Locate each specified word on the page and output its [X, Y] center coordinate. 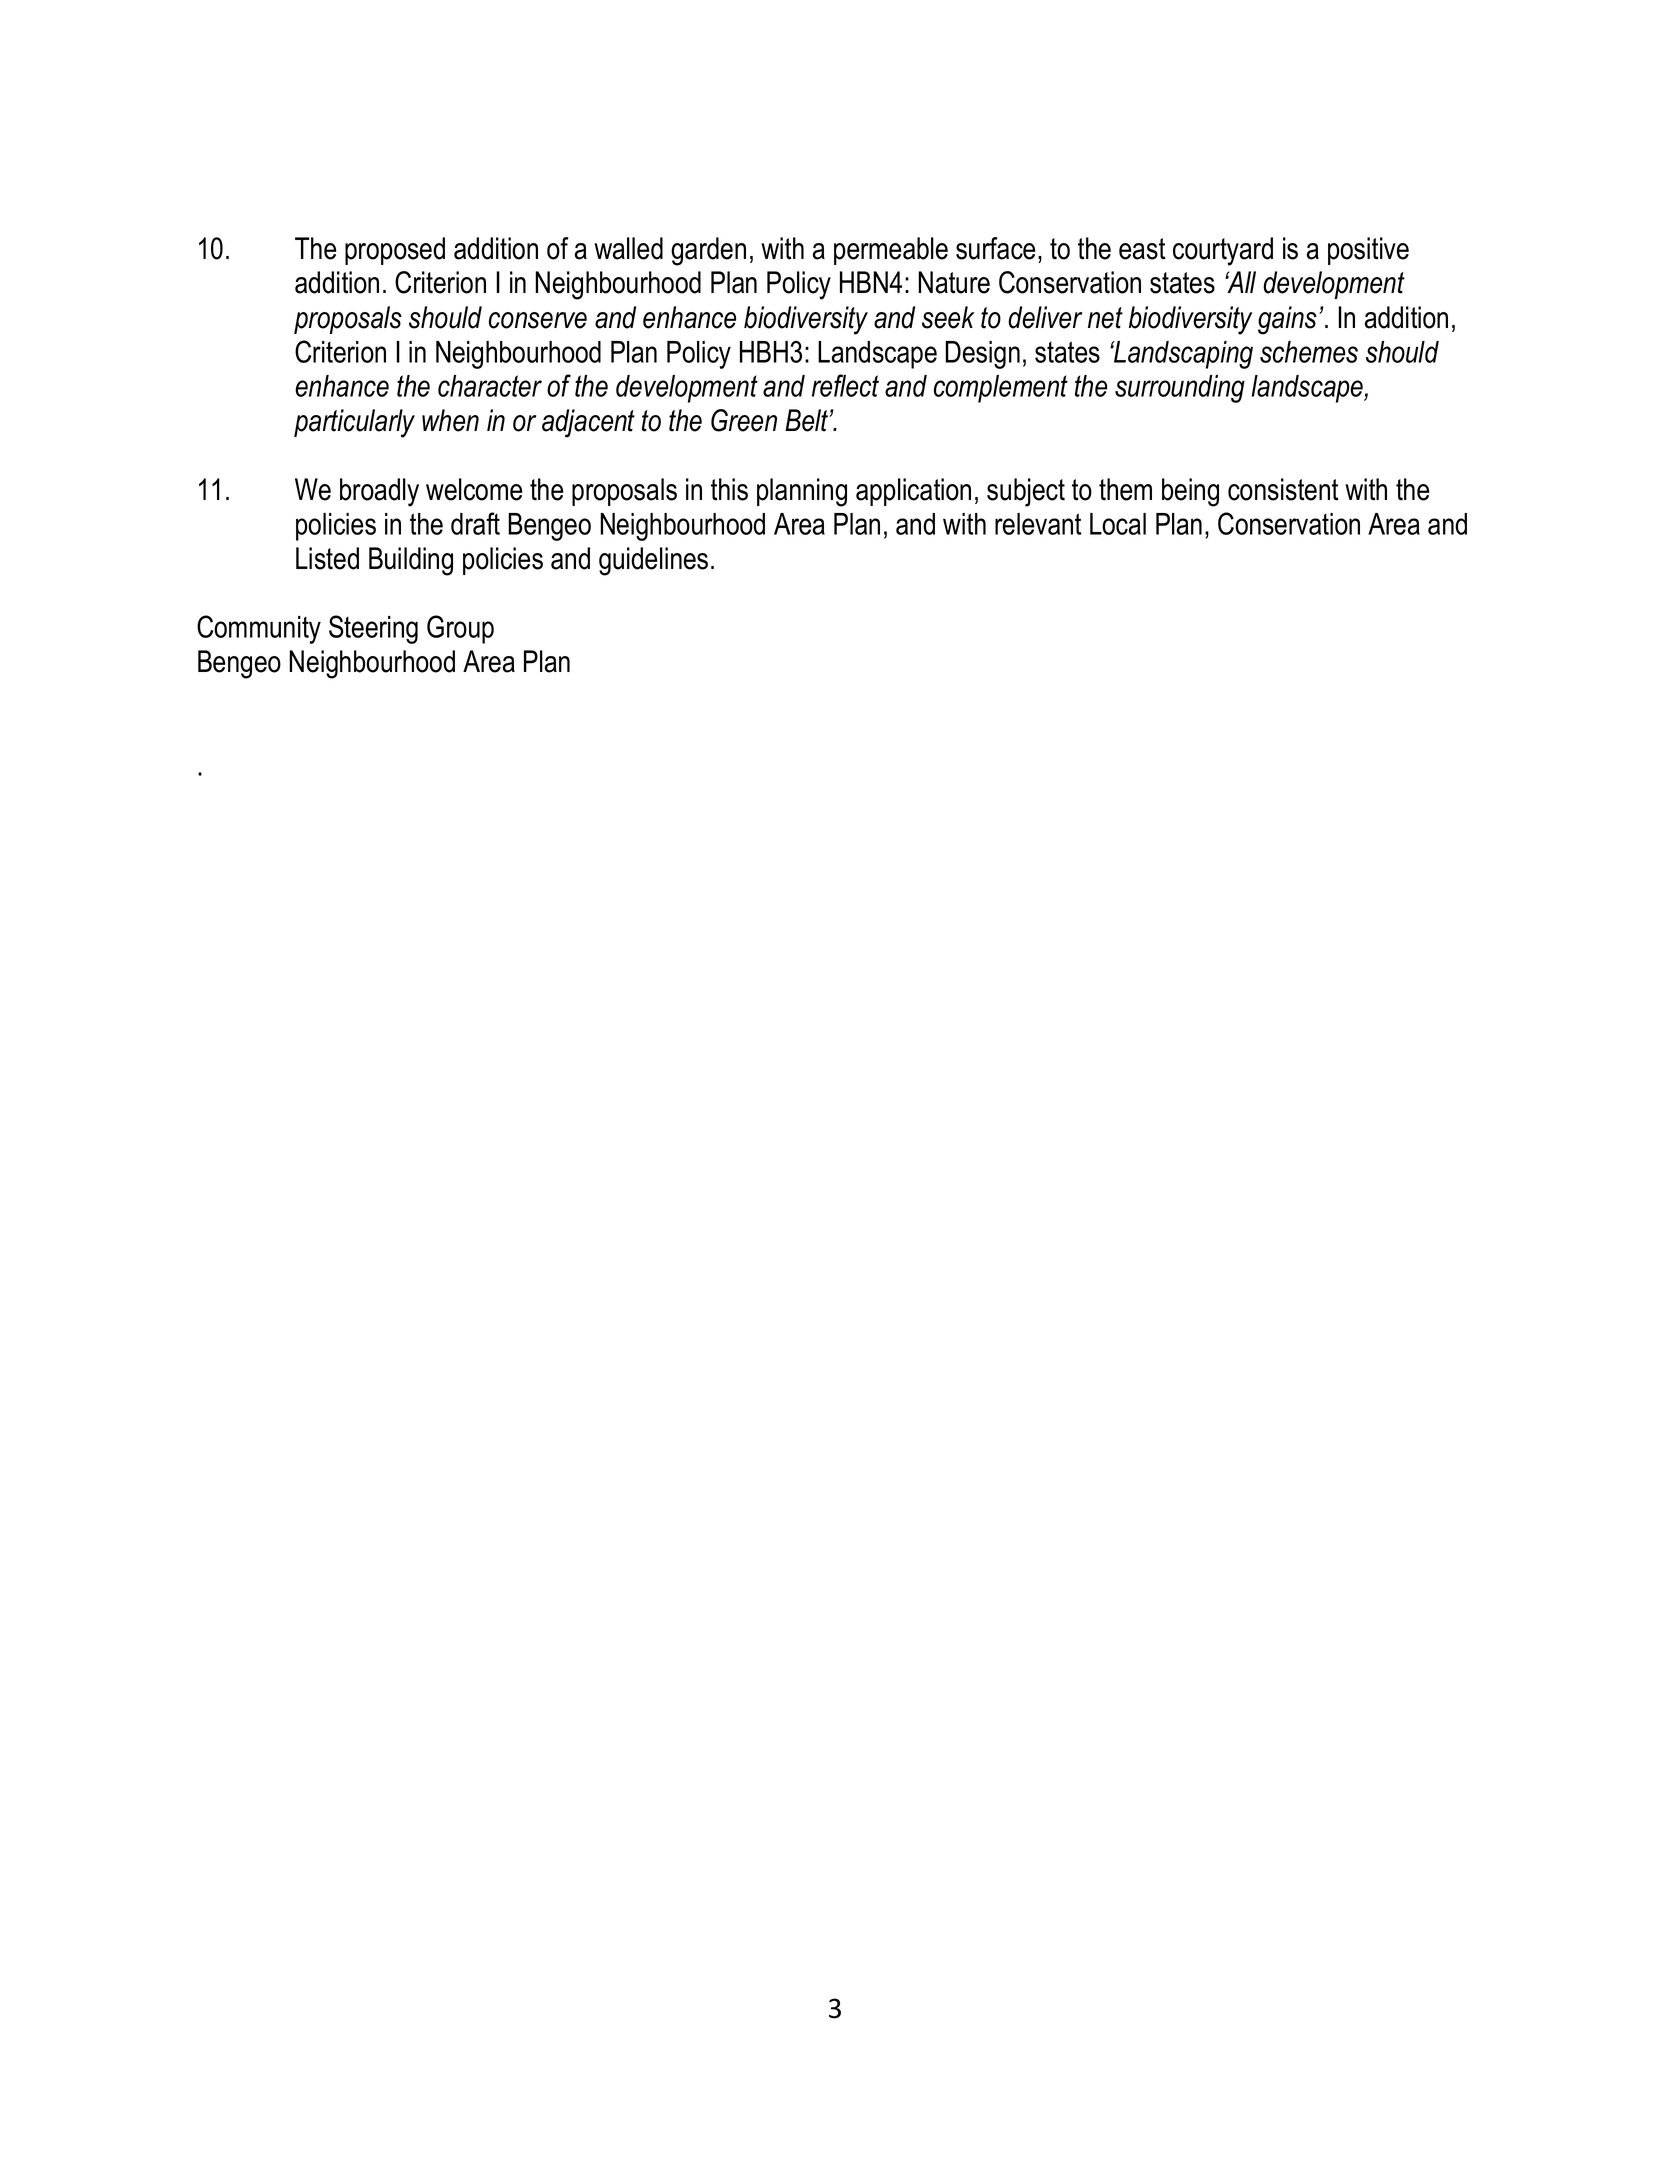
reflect [845, 385]
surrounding [1180, 389]
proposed [395, 251]
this [729, 489]
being [1190, 492]
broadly [379, 492]
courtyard [1223, 251]
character [490, 386]
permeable [891, 251]
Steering [373, 629]
